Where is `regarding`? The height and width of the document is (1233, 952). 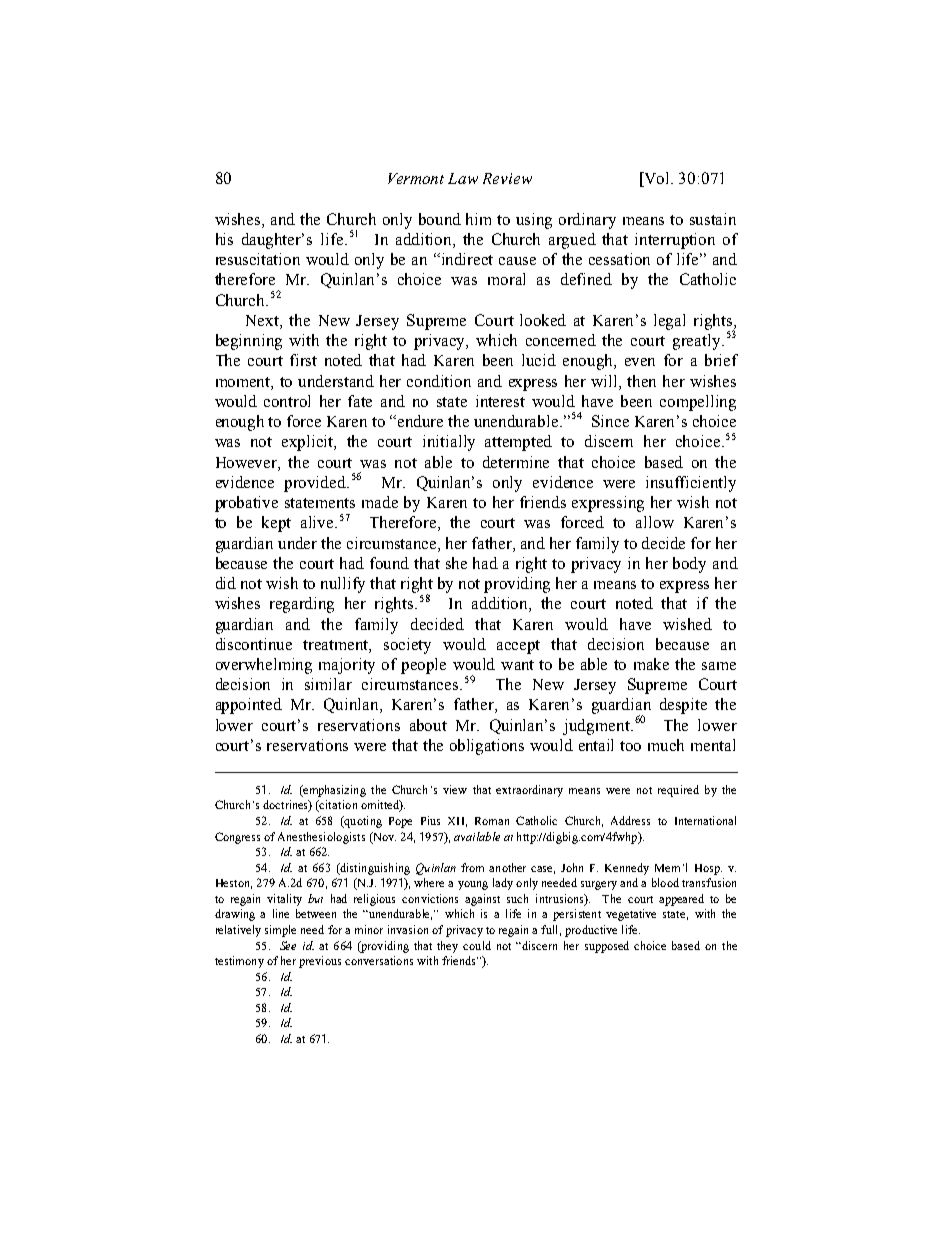
regarding is located at coordinates (302, 605).
